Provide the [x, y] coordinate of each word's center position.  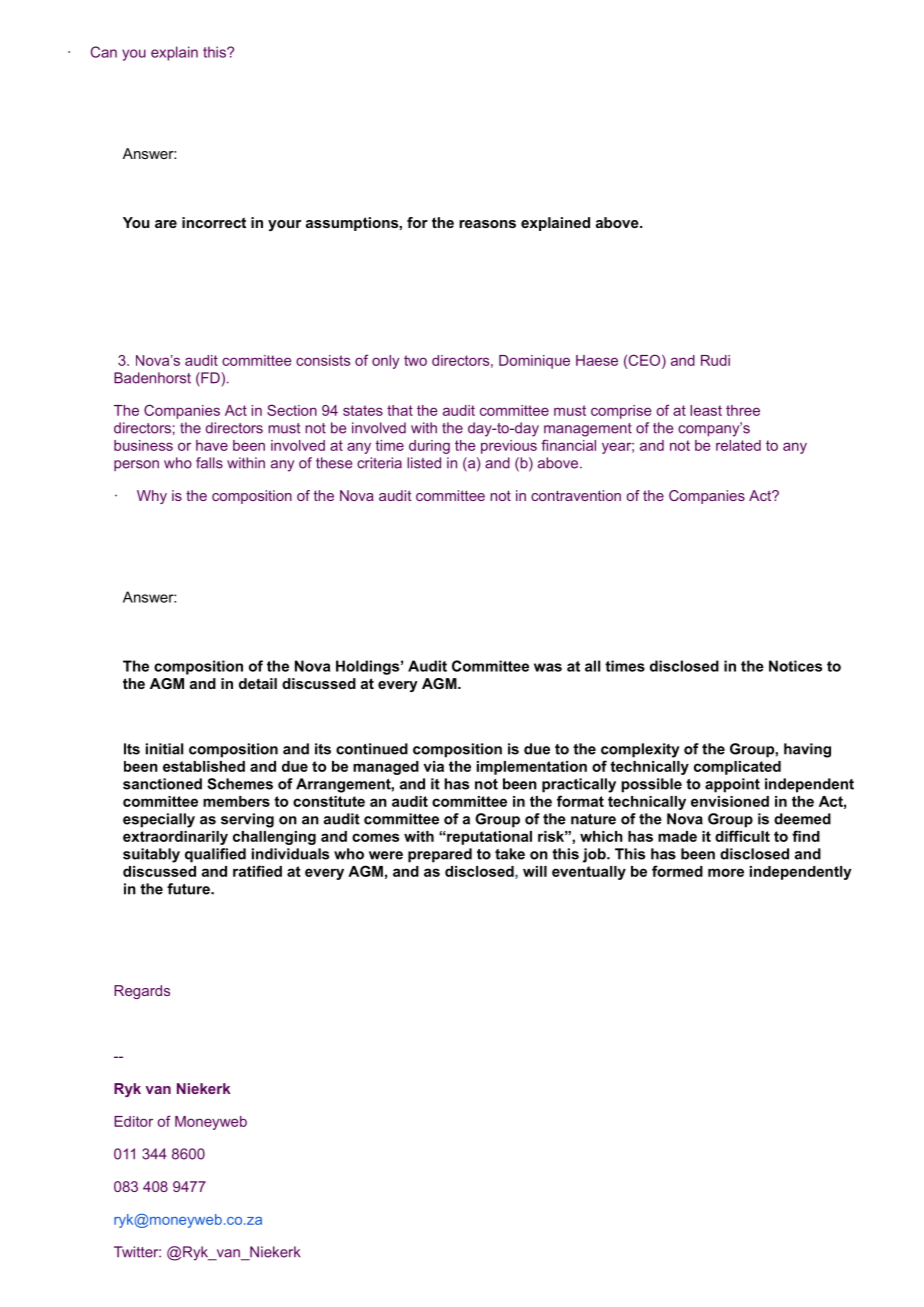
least [706, 410]
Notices [795, 666]
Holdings [367, 667]
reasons [487, 224]
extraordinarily [175, 838]
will [535, 871]
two [415, 360]
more [726, 872]
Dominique [534, 362]
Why [152, 497]
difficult [742, 836]
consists [323, 360]
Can [104, 52]
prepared [440, 855]
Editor [133, 1121]
